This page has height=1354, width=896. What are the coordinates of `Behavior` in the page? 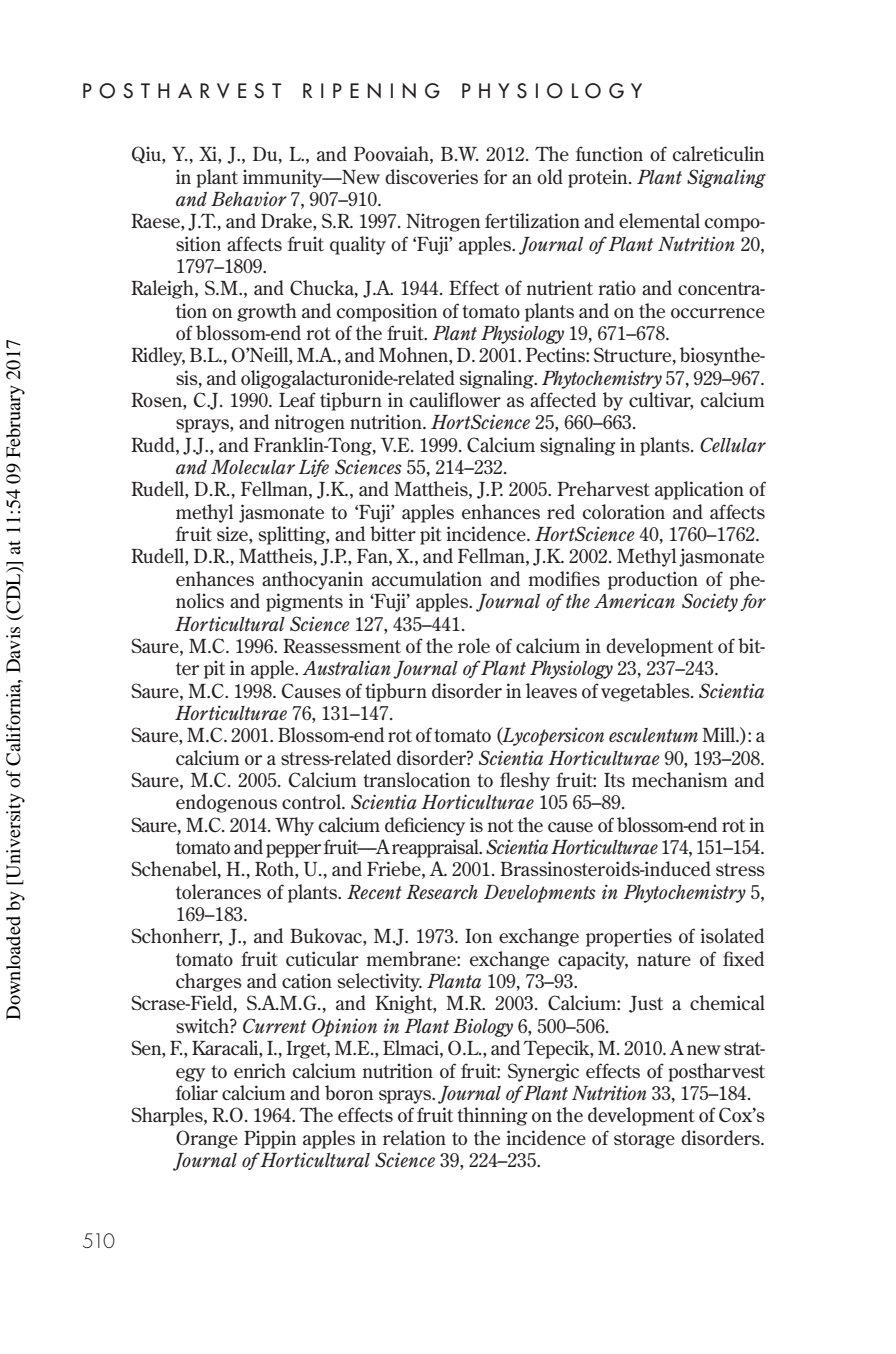 It's located at (249, 198).
